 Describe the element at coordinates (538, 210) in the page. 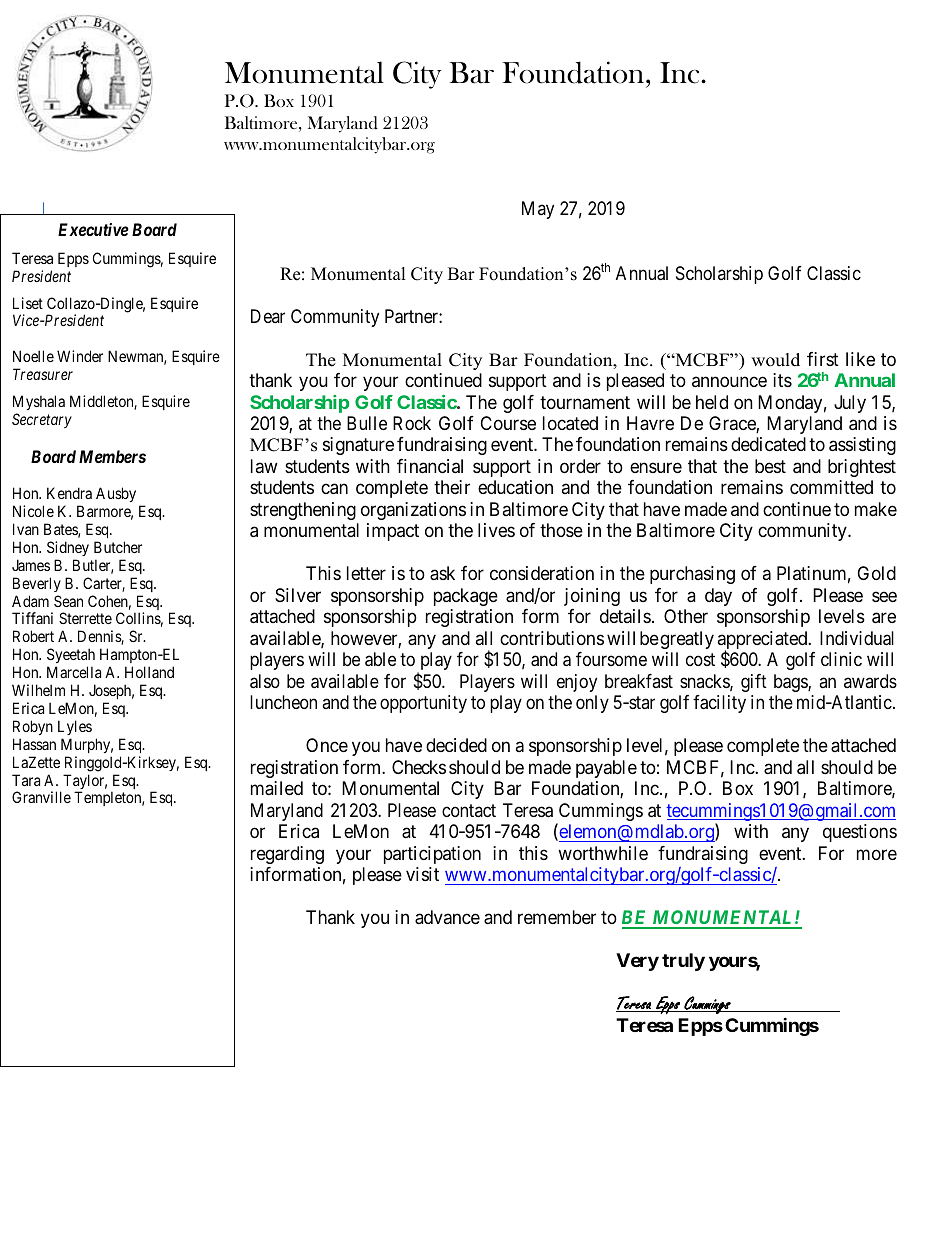

I see `May` at that location.
